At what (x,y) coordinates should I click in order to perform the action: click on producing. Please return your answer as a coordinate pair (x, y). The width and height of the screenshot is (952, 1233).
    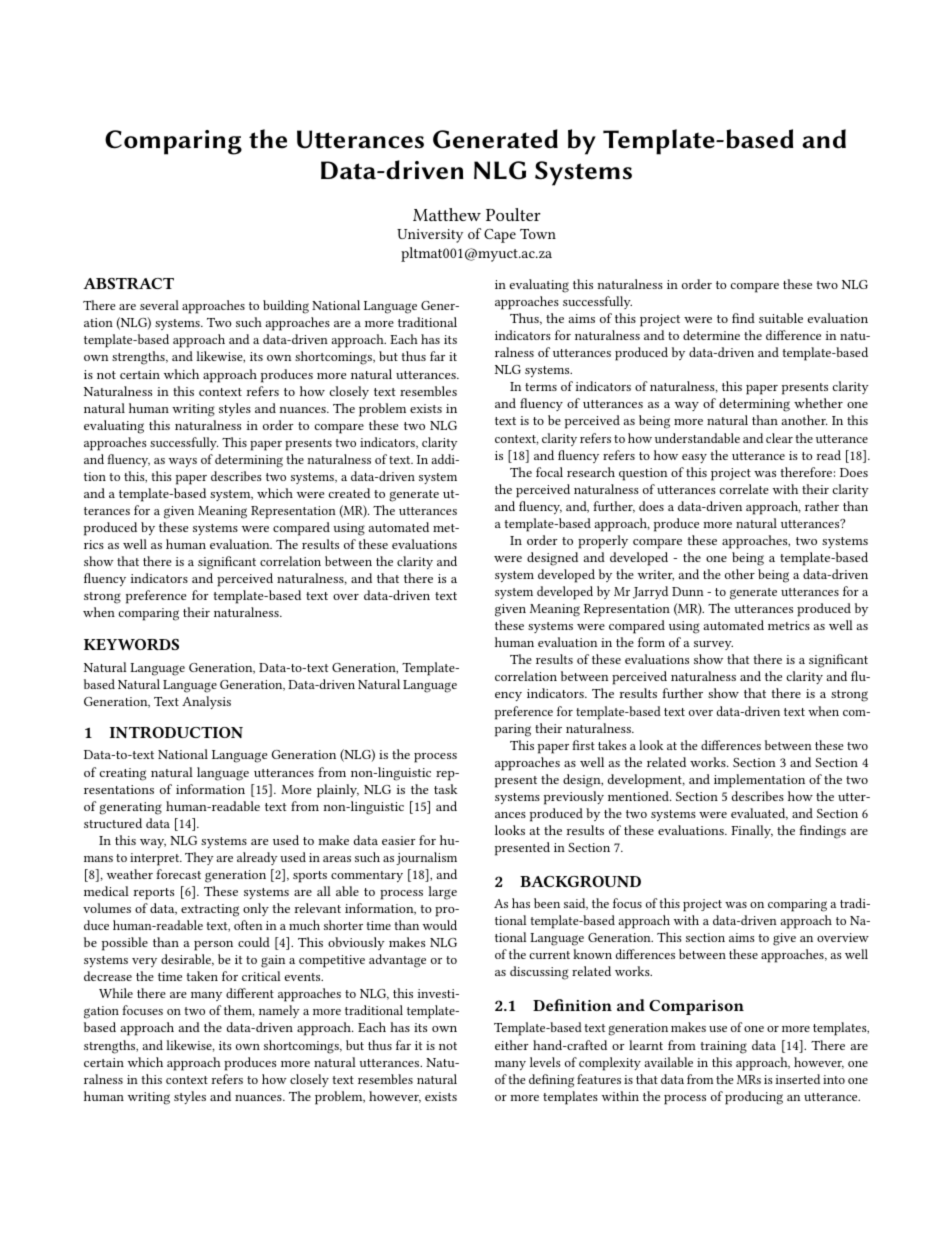
    Looking at the image, I should click on (754, 1098).
